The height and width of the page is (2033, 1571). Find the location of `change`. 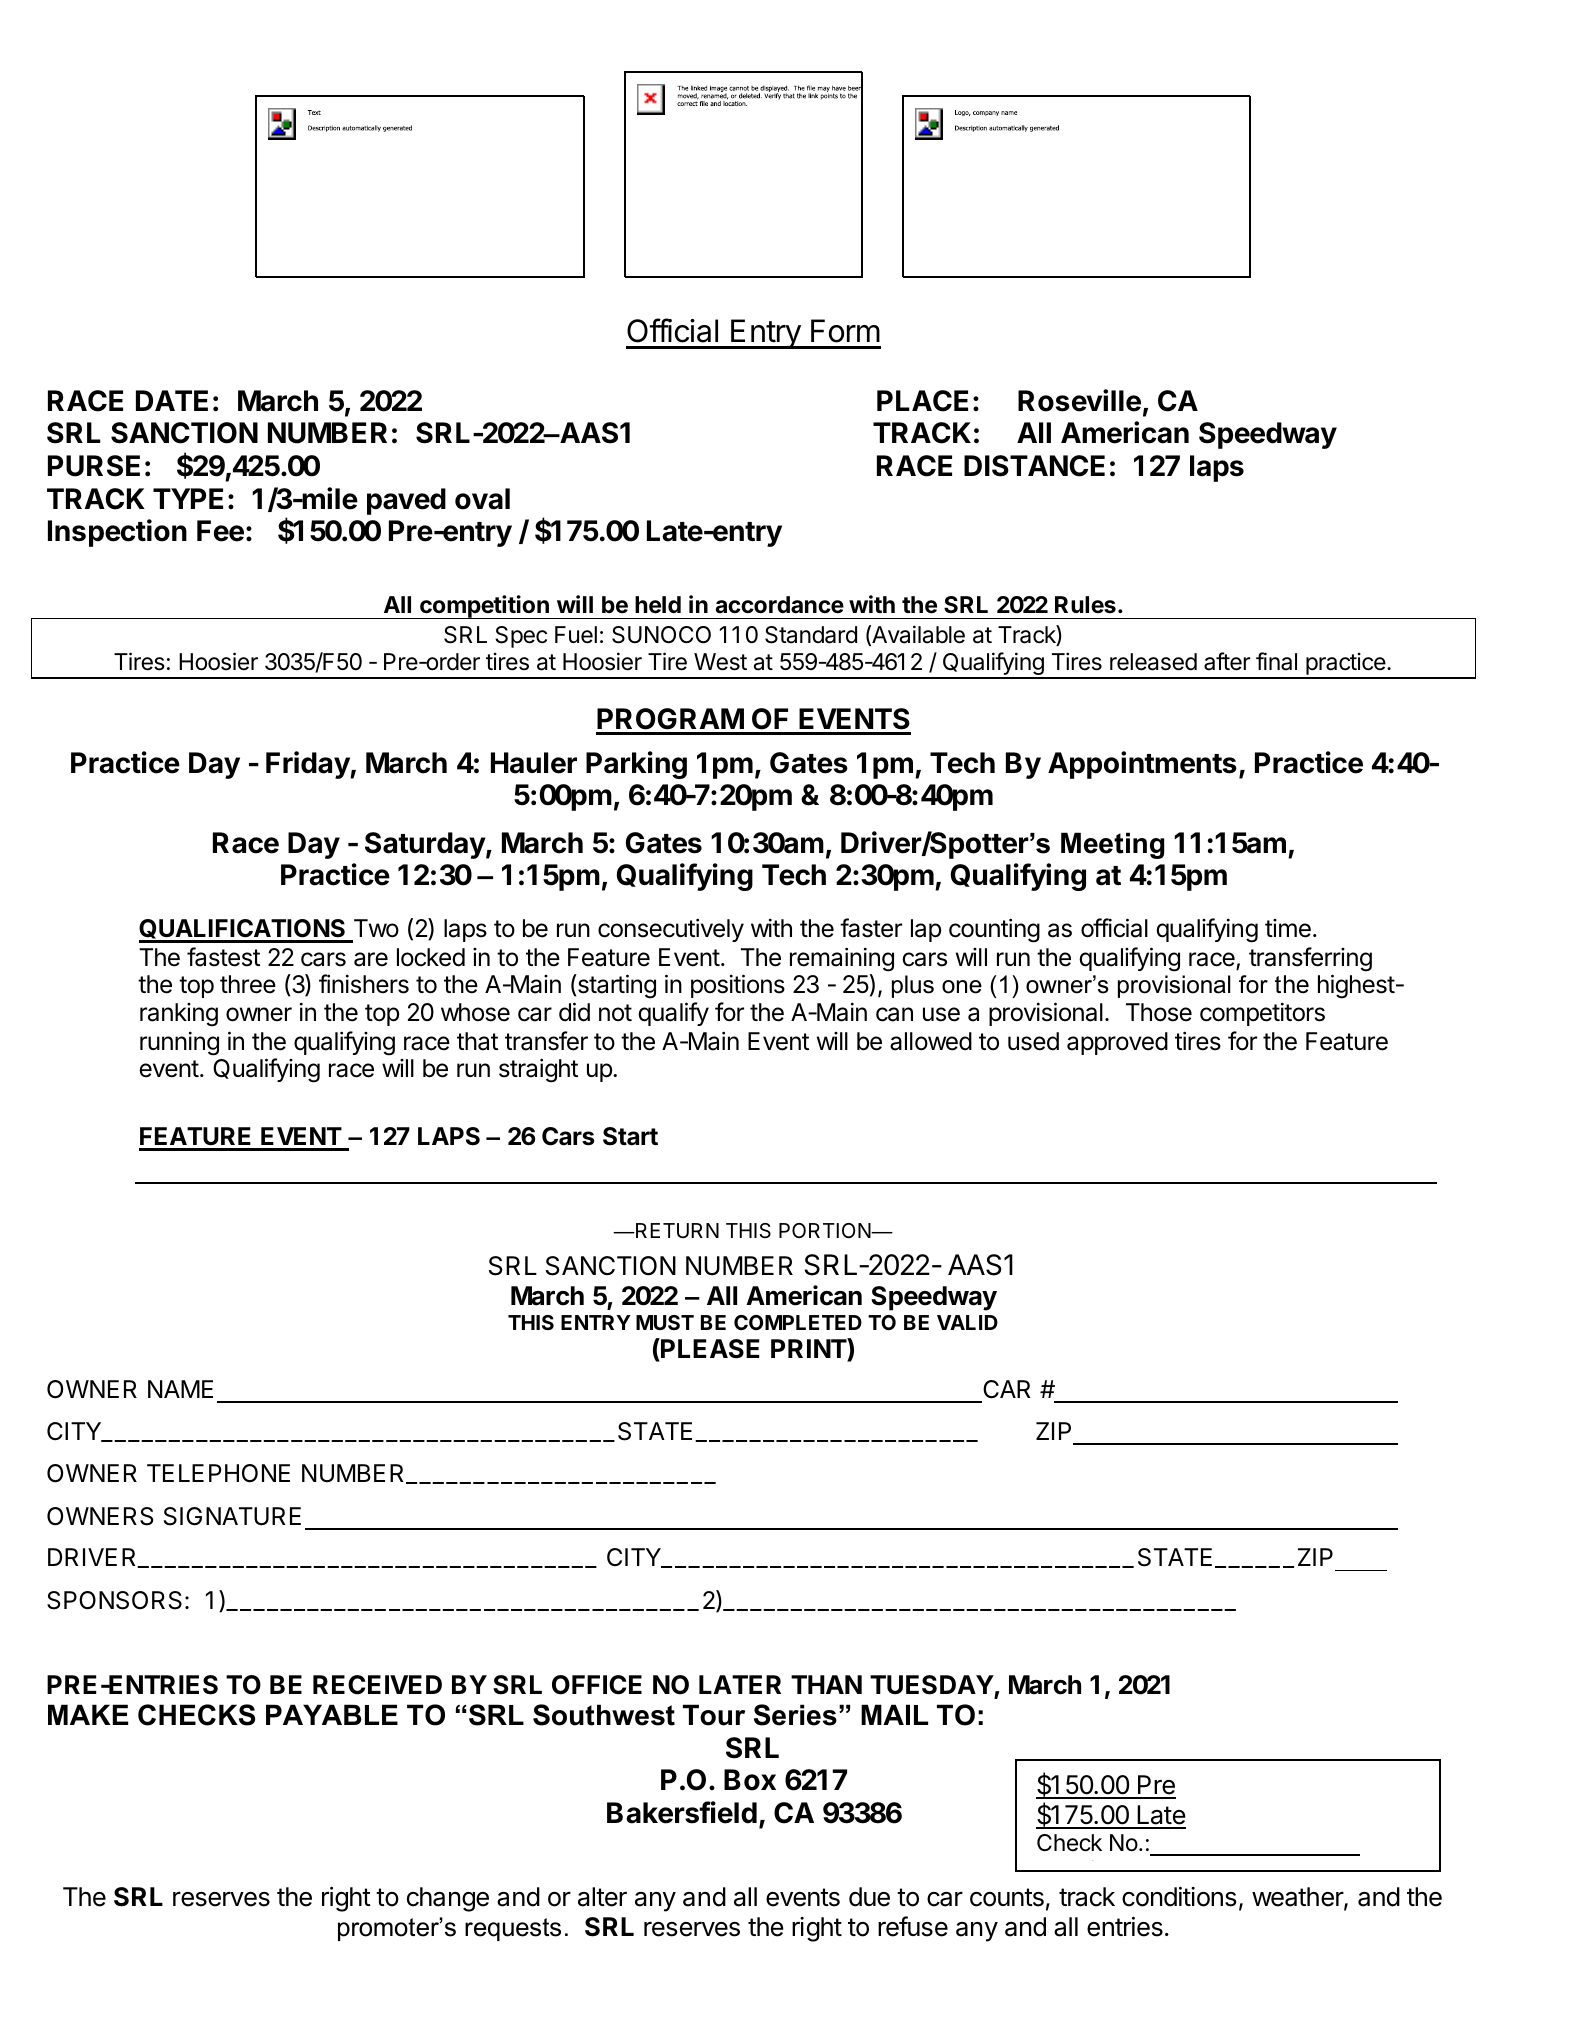

change is located at coordinates (448, 1899).
